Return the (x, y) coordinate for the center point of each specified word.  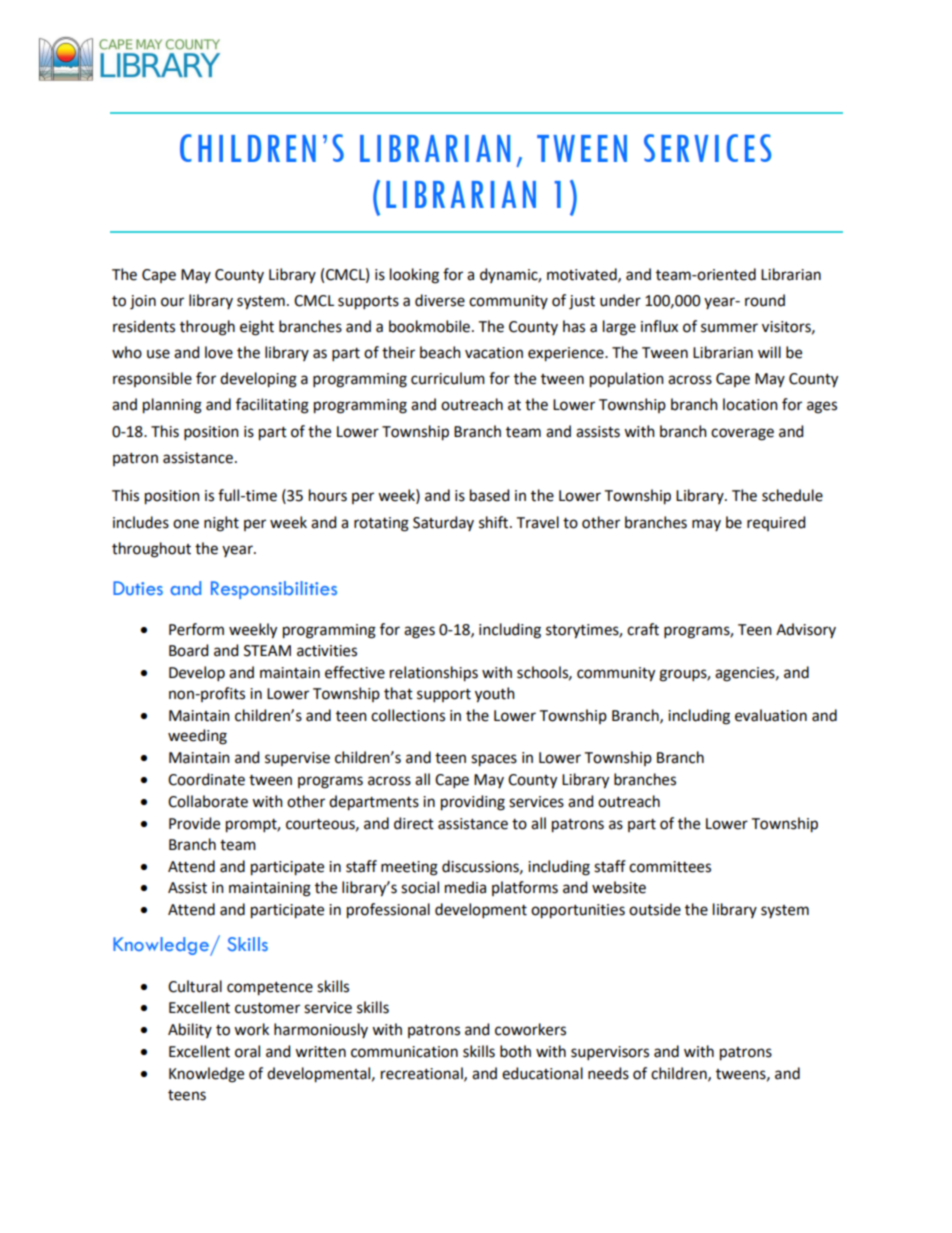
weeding (197, 737)
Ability (190, 1030)
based (489, 495)
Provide (194, 823)
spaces (494, 760)
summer (729, 328)
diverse (440, 300)
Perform (196, 629)
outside (655, 909)
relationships (434, 674)
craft (643, 629)
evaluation (771, 715)
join (143, 302)
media (465, 887)
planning (172, 406)
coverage (742, 434)
